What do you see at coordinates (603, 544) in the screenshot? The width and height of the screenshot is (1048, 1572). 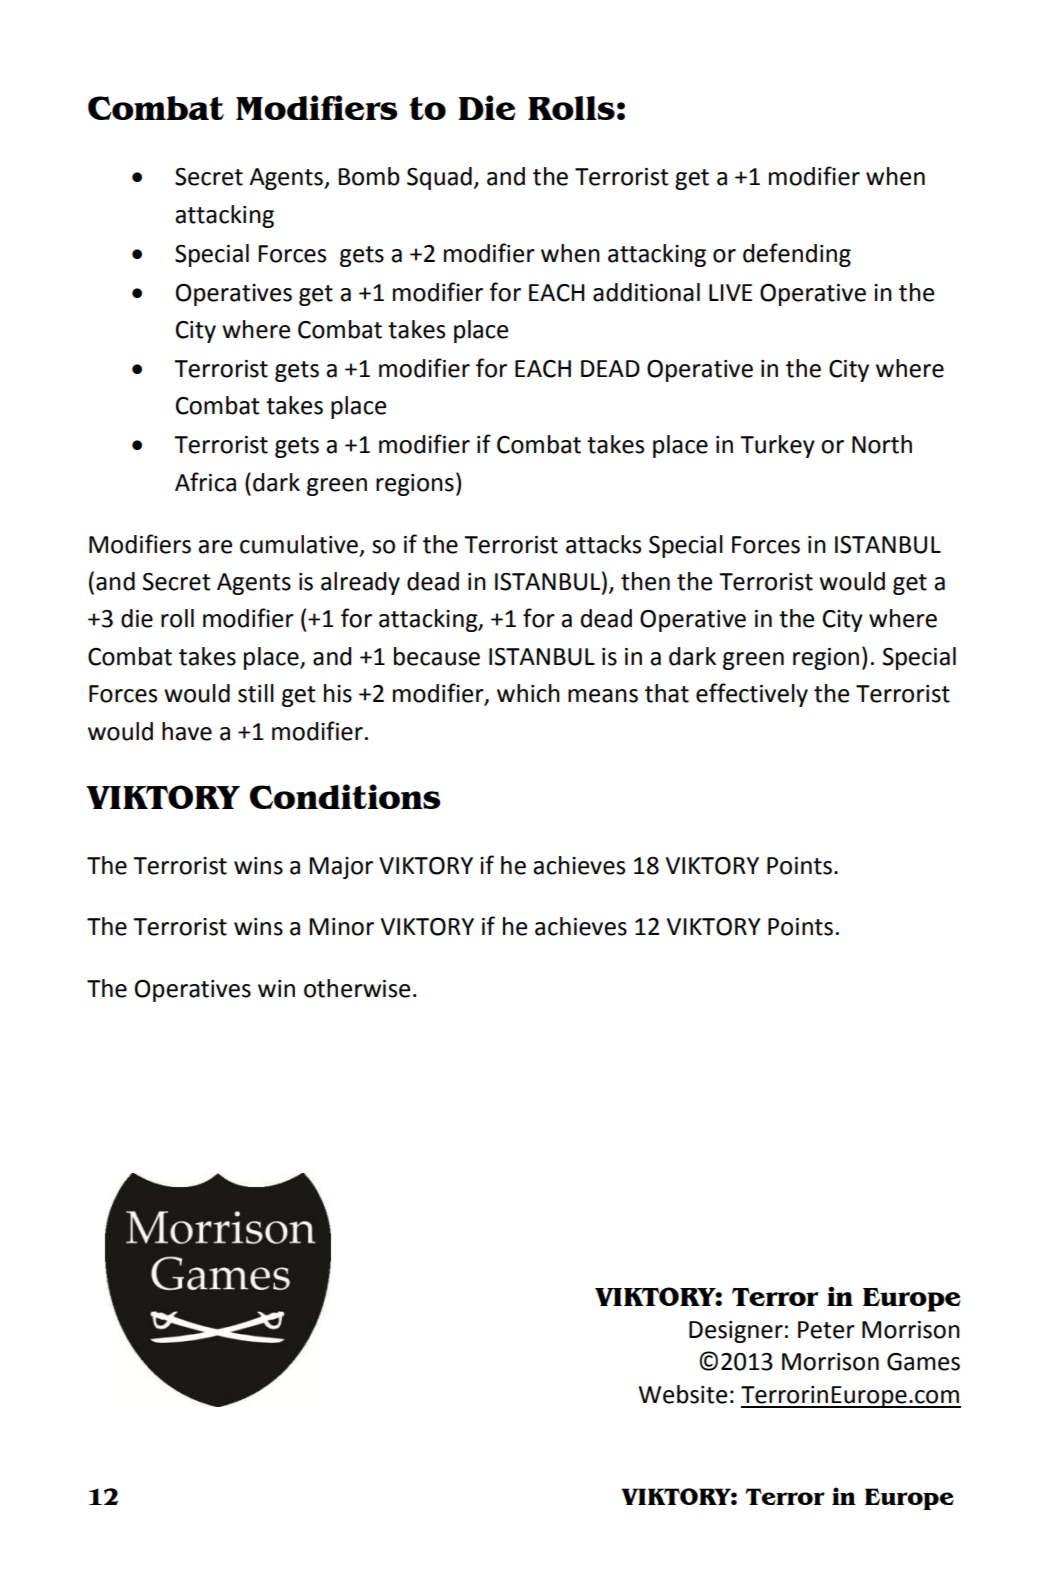 I see `attacks` at bounding box center [603, 544].
